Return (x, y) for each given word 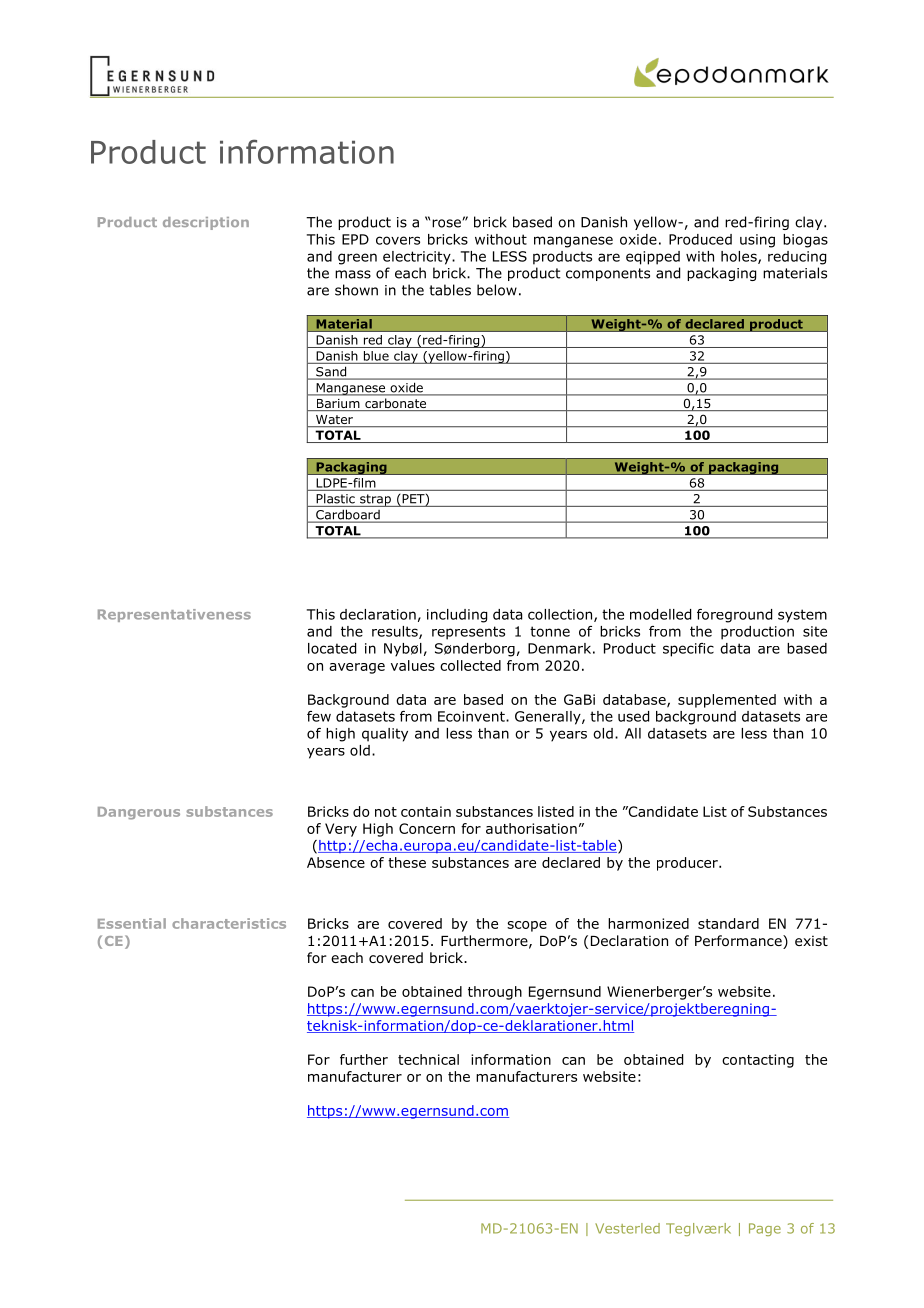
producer (688, 864)
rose (447, 223)
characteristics (229, 923)
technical (428, 1059)
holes (740, 257)
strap (375, 500)
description (206, 223)
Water (334, 421)
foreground (734, 616)
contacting (758, 1061)
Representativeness (174, 615)
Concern (427, 828)
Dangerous (139, 813)
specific (688, 650)
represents (468, 633)
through (495, 993)
